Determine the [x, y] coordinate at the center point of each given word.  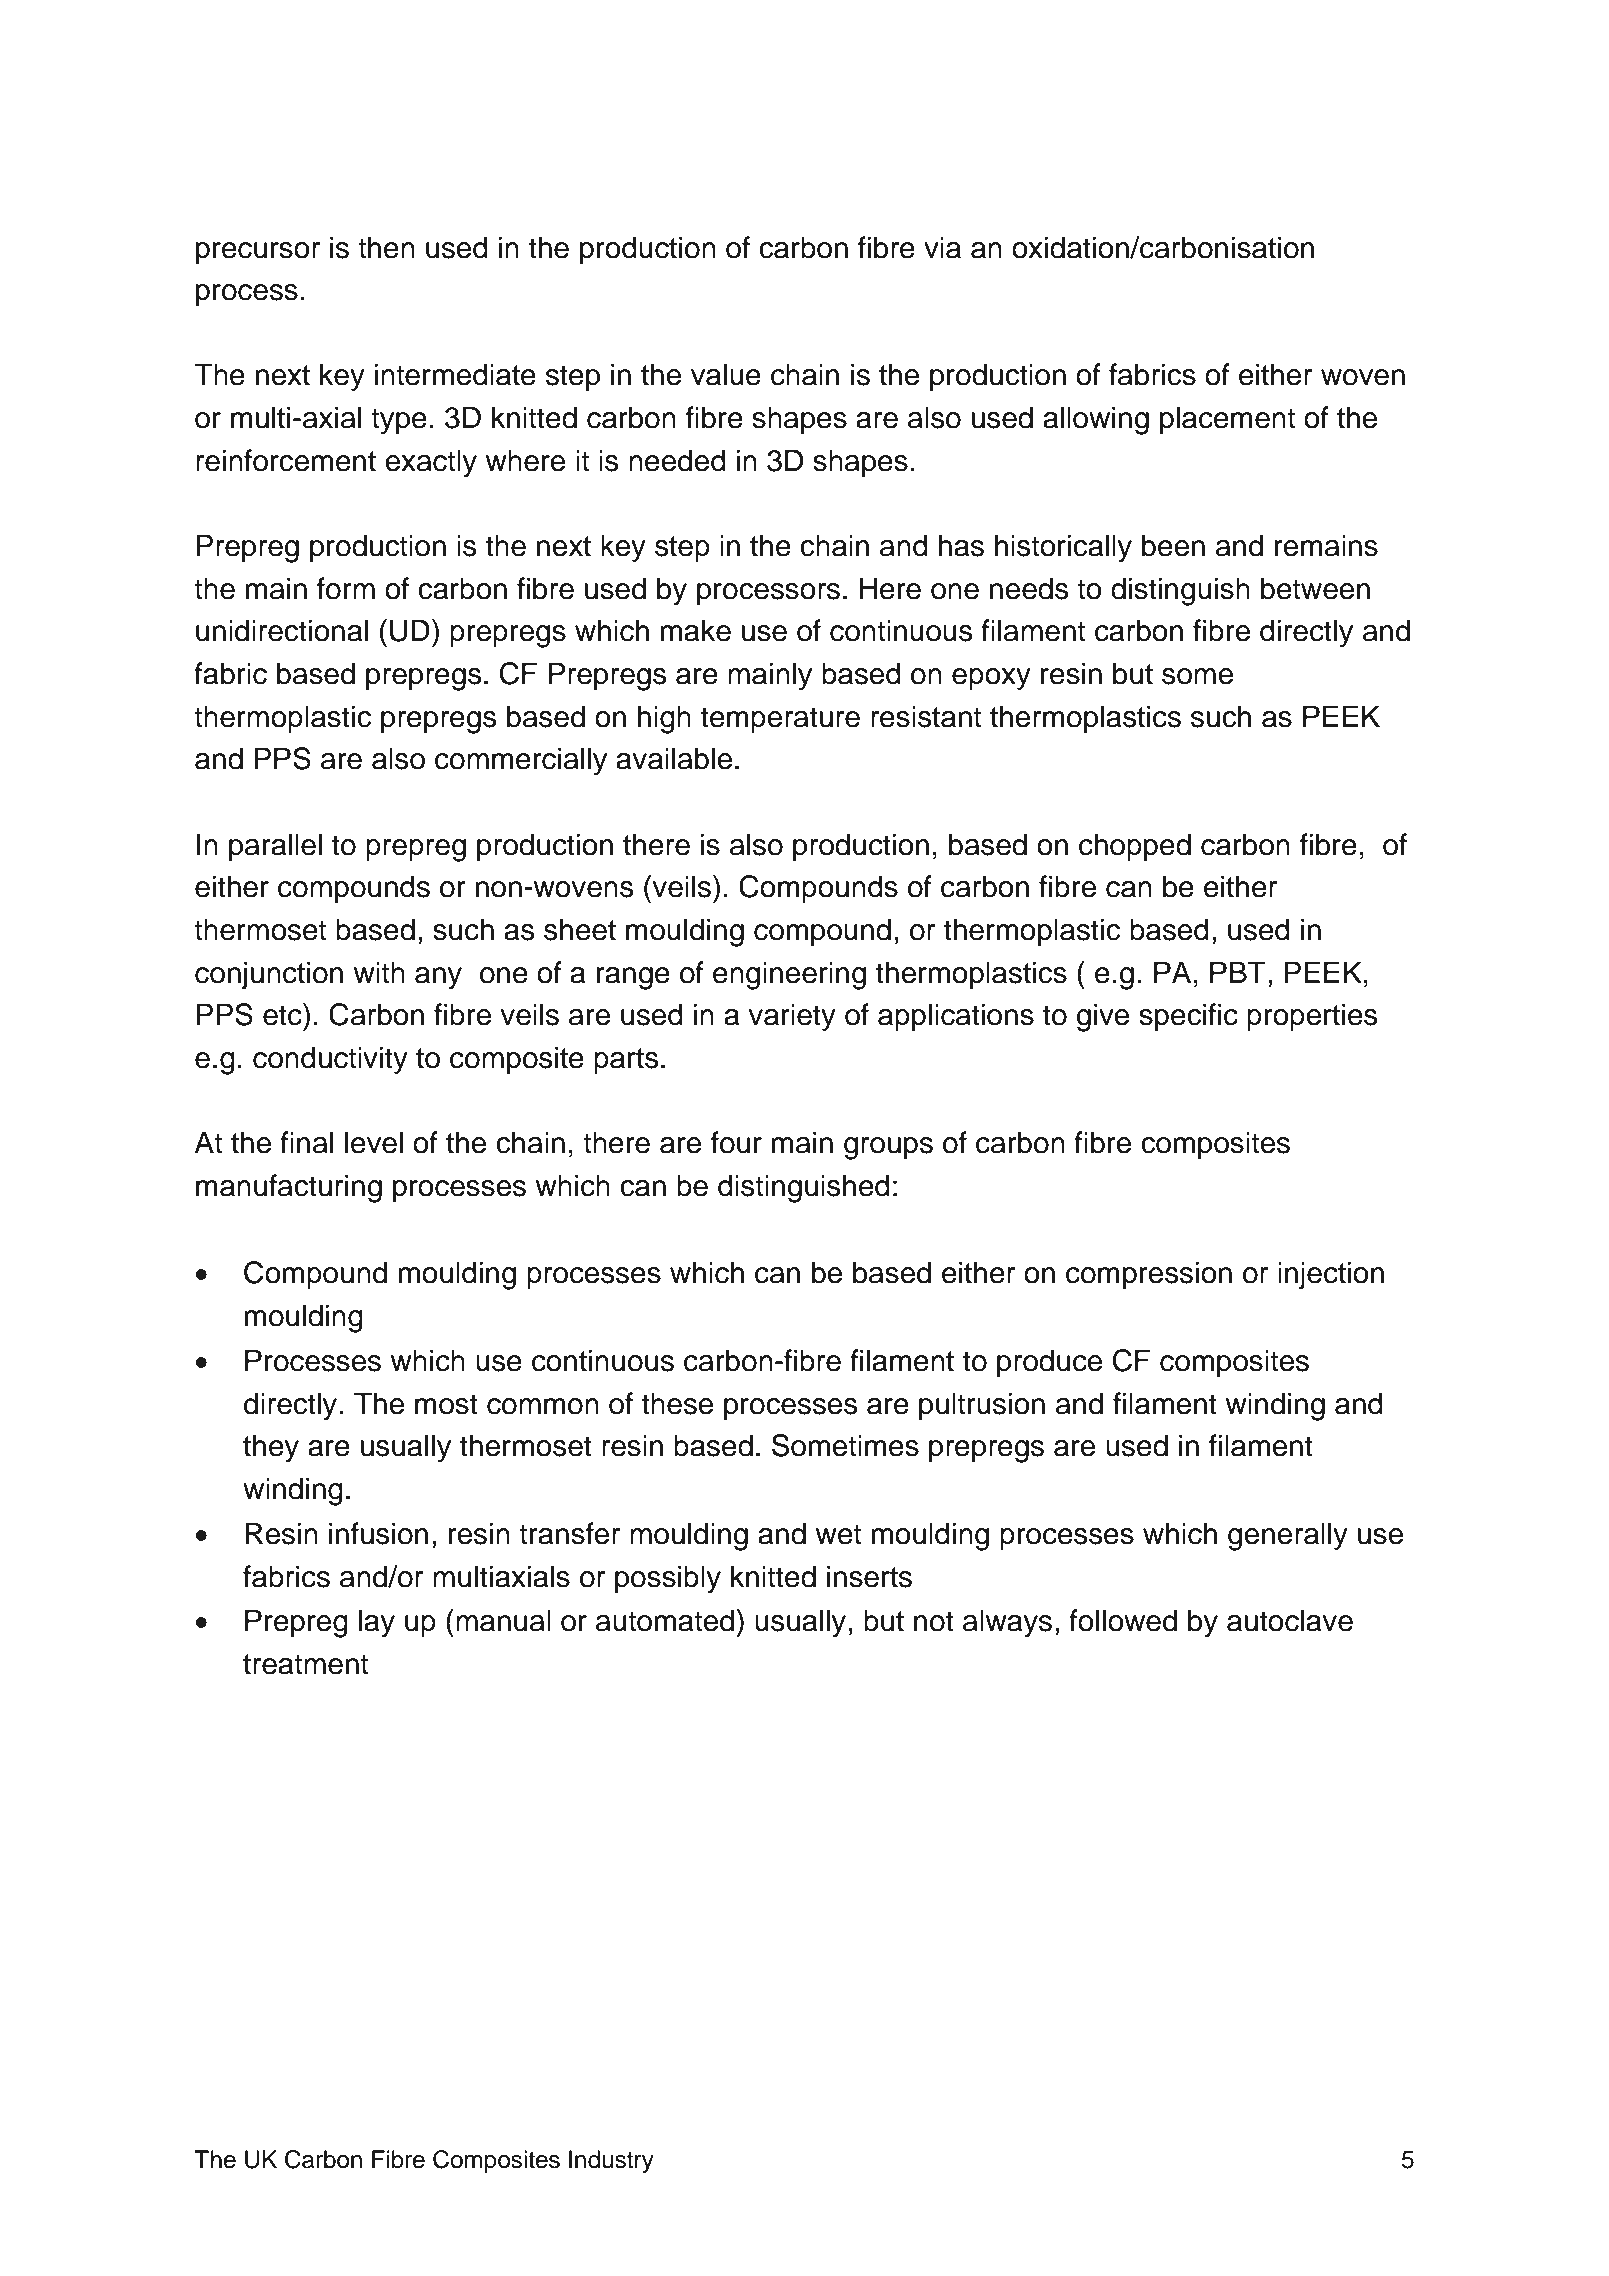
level [374, 1142]
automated [665, 1620]
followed [1123, 1620]
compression [1149, 1275]
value [726, 374]
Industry [611, 2161]
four [736, 1142]
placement [1227, 420]
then [386, 247]
